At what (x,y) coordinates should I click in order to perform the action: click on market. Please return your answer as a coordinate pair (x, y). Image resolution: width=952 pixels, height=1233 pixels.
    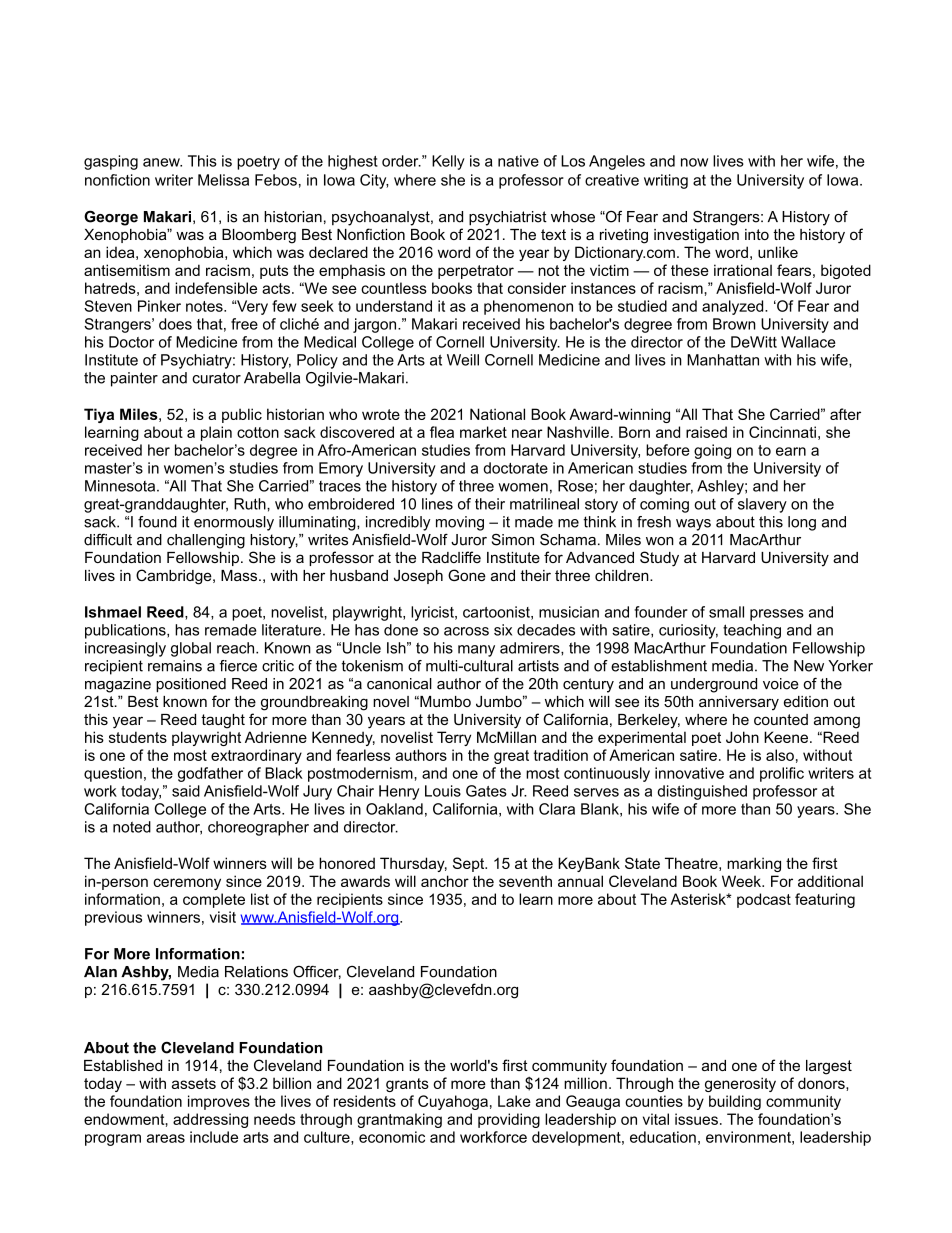
    Looking at the image, I should click on (483, 432).
